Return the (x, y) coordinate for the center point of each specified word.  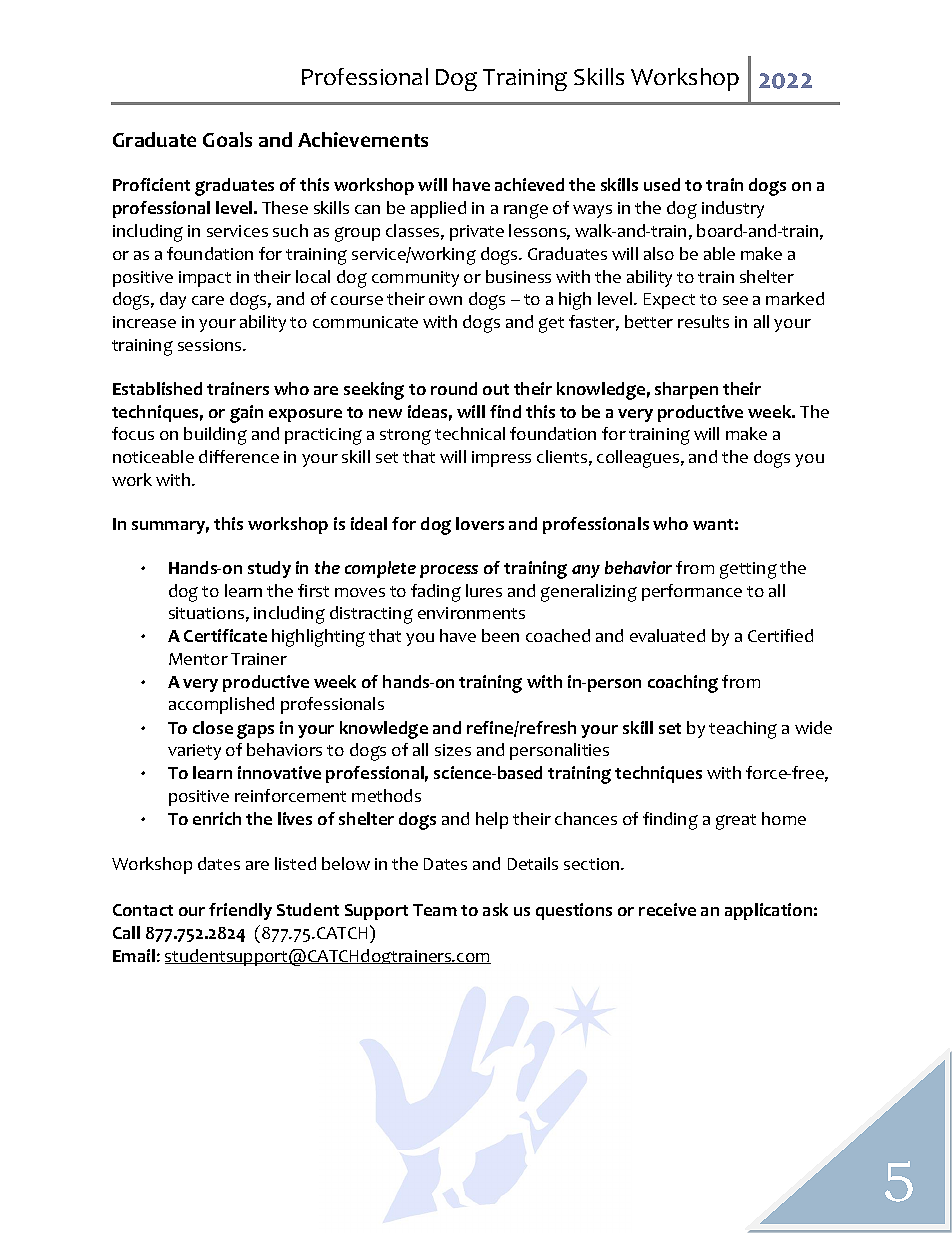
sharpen (686, 390)
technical (470, 433)
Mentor (198, 659)
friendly (240, 911)
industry (733, 209)
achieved (529, 184)
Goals (227, 139)
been (500, 635)
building (215, 436)
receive (667, 909)
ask (495, 909)
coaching (683, 684)
